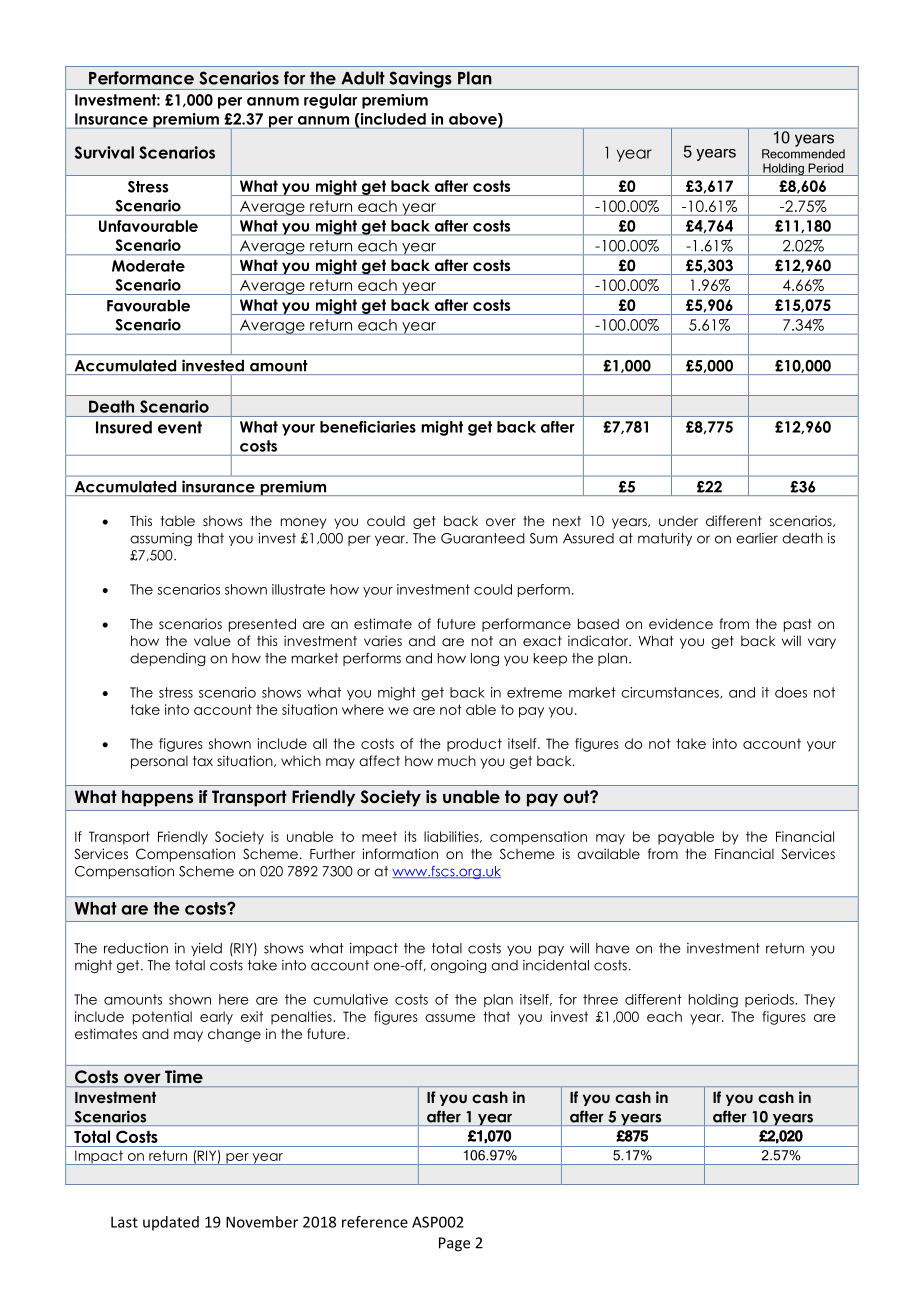 The image size is (924, 1308). I want to click on updated, so click(171, 1223).
